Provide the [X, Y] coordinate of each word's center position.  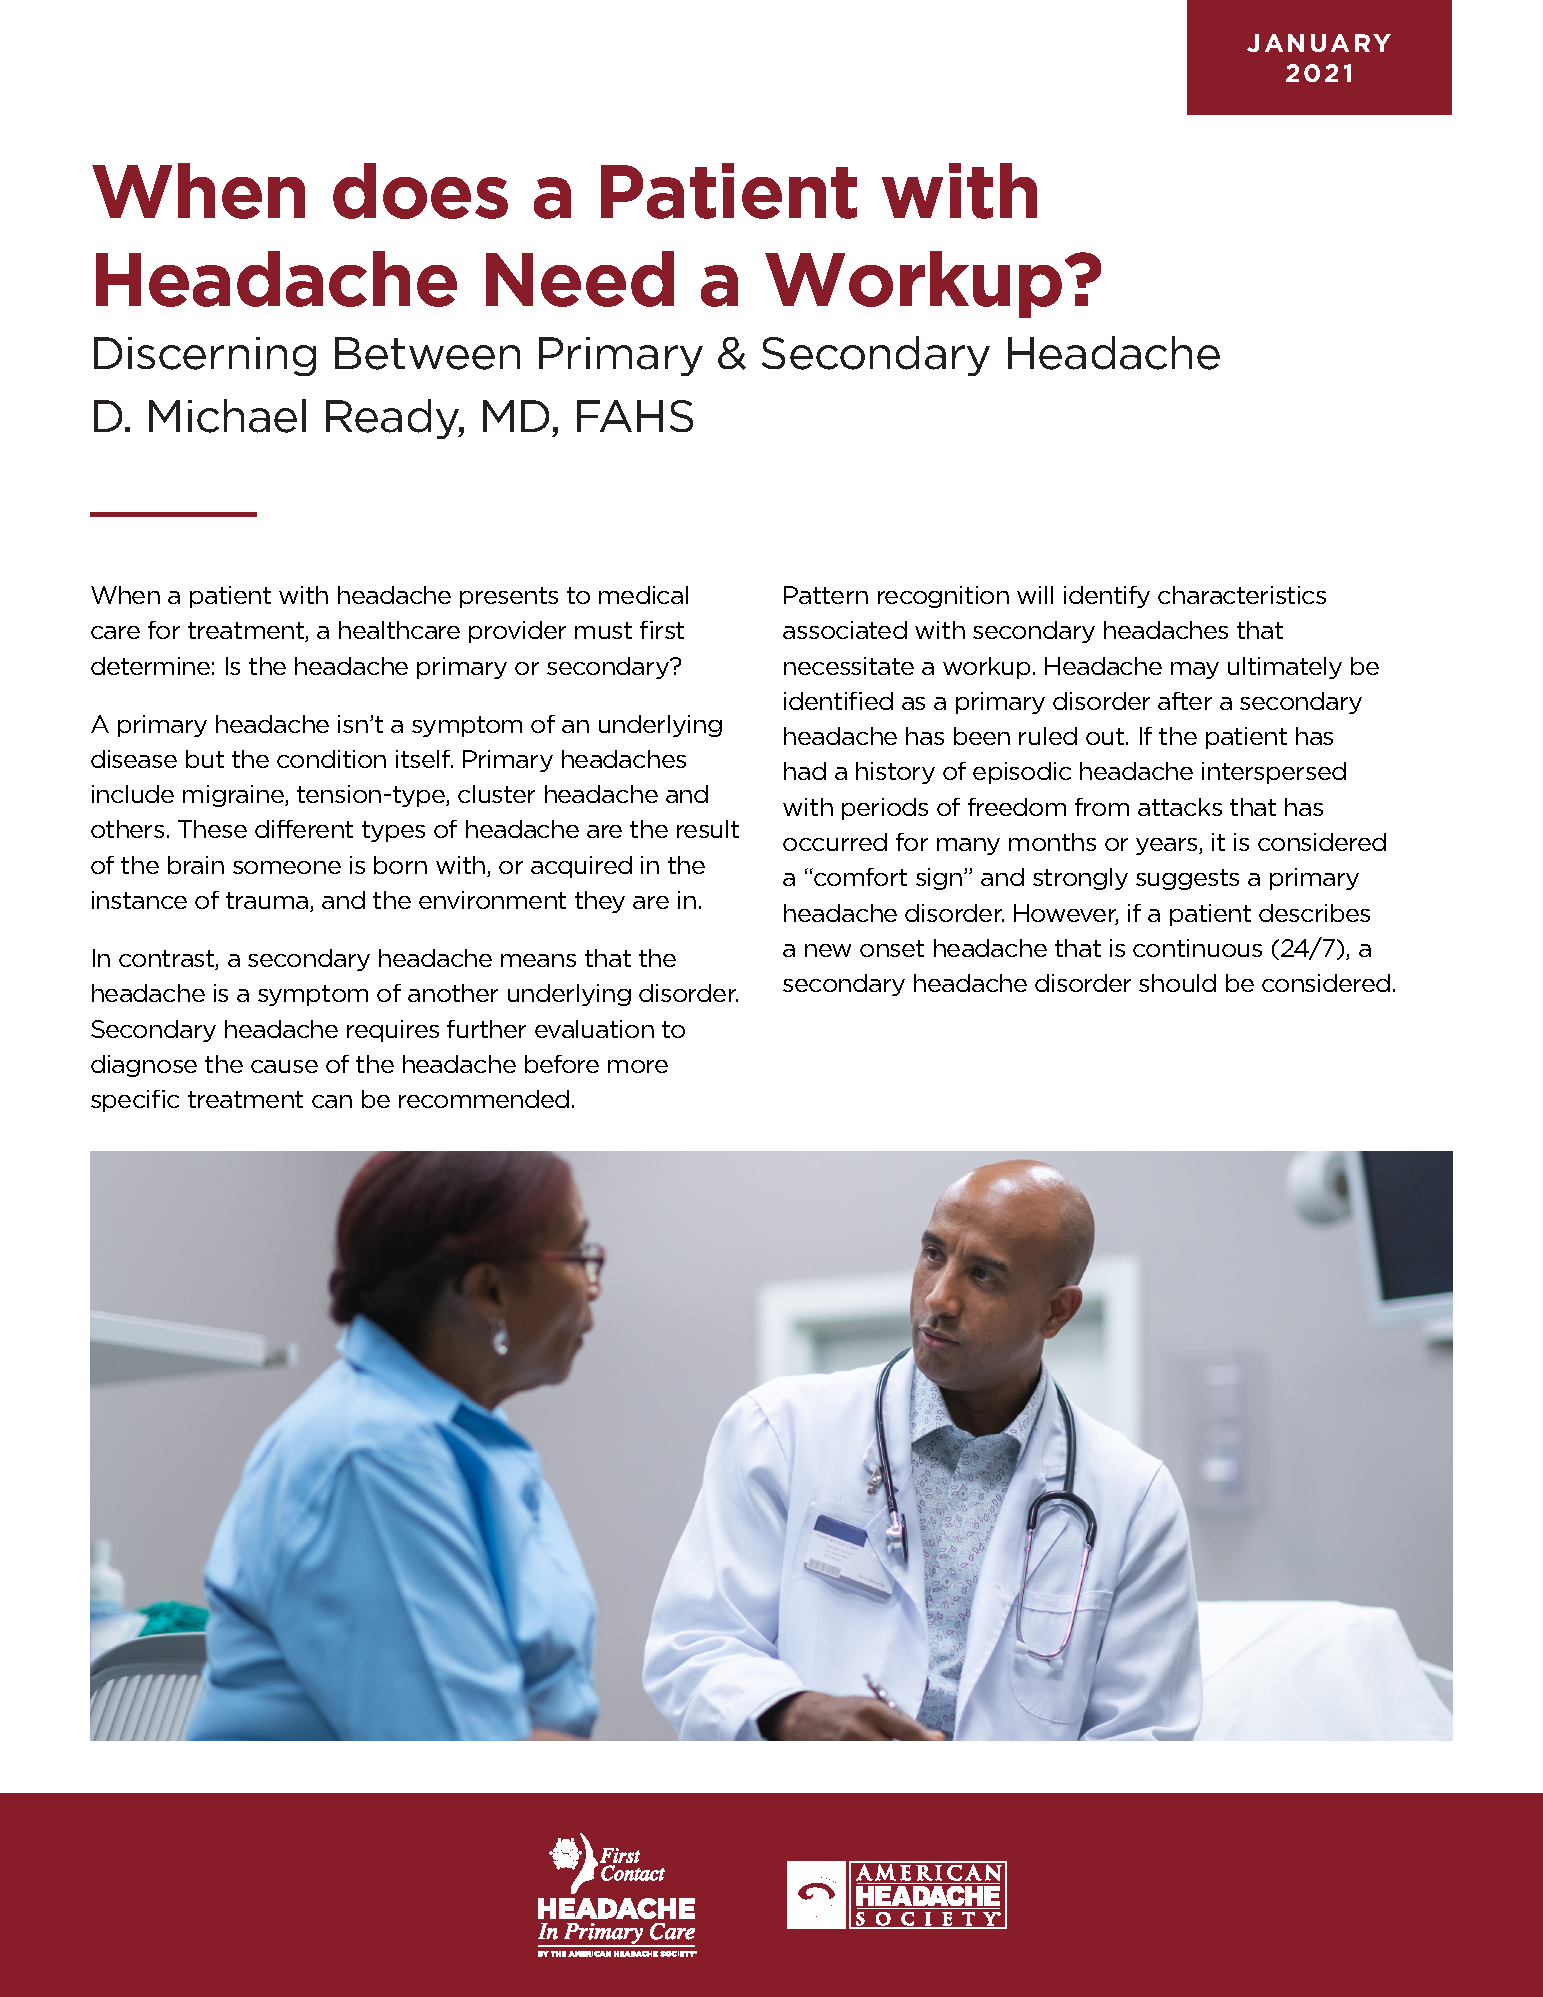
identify [1107, 597]
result [708, 829]
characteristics [1242, 595]
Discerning [205, 356]
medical [643, 595]
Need [580, 279]
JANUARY [1319, 43]
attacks [1180, 807]
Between [427, 353]
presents [509, 597]
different [304, 829]
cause [284, 1066]
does [420, 191]
